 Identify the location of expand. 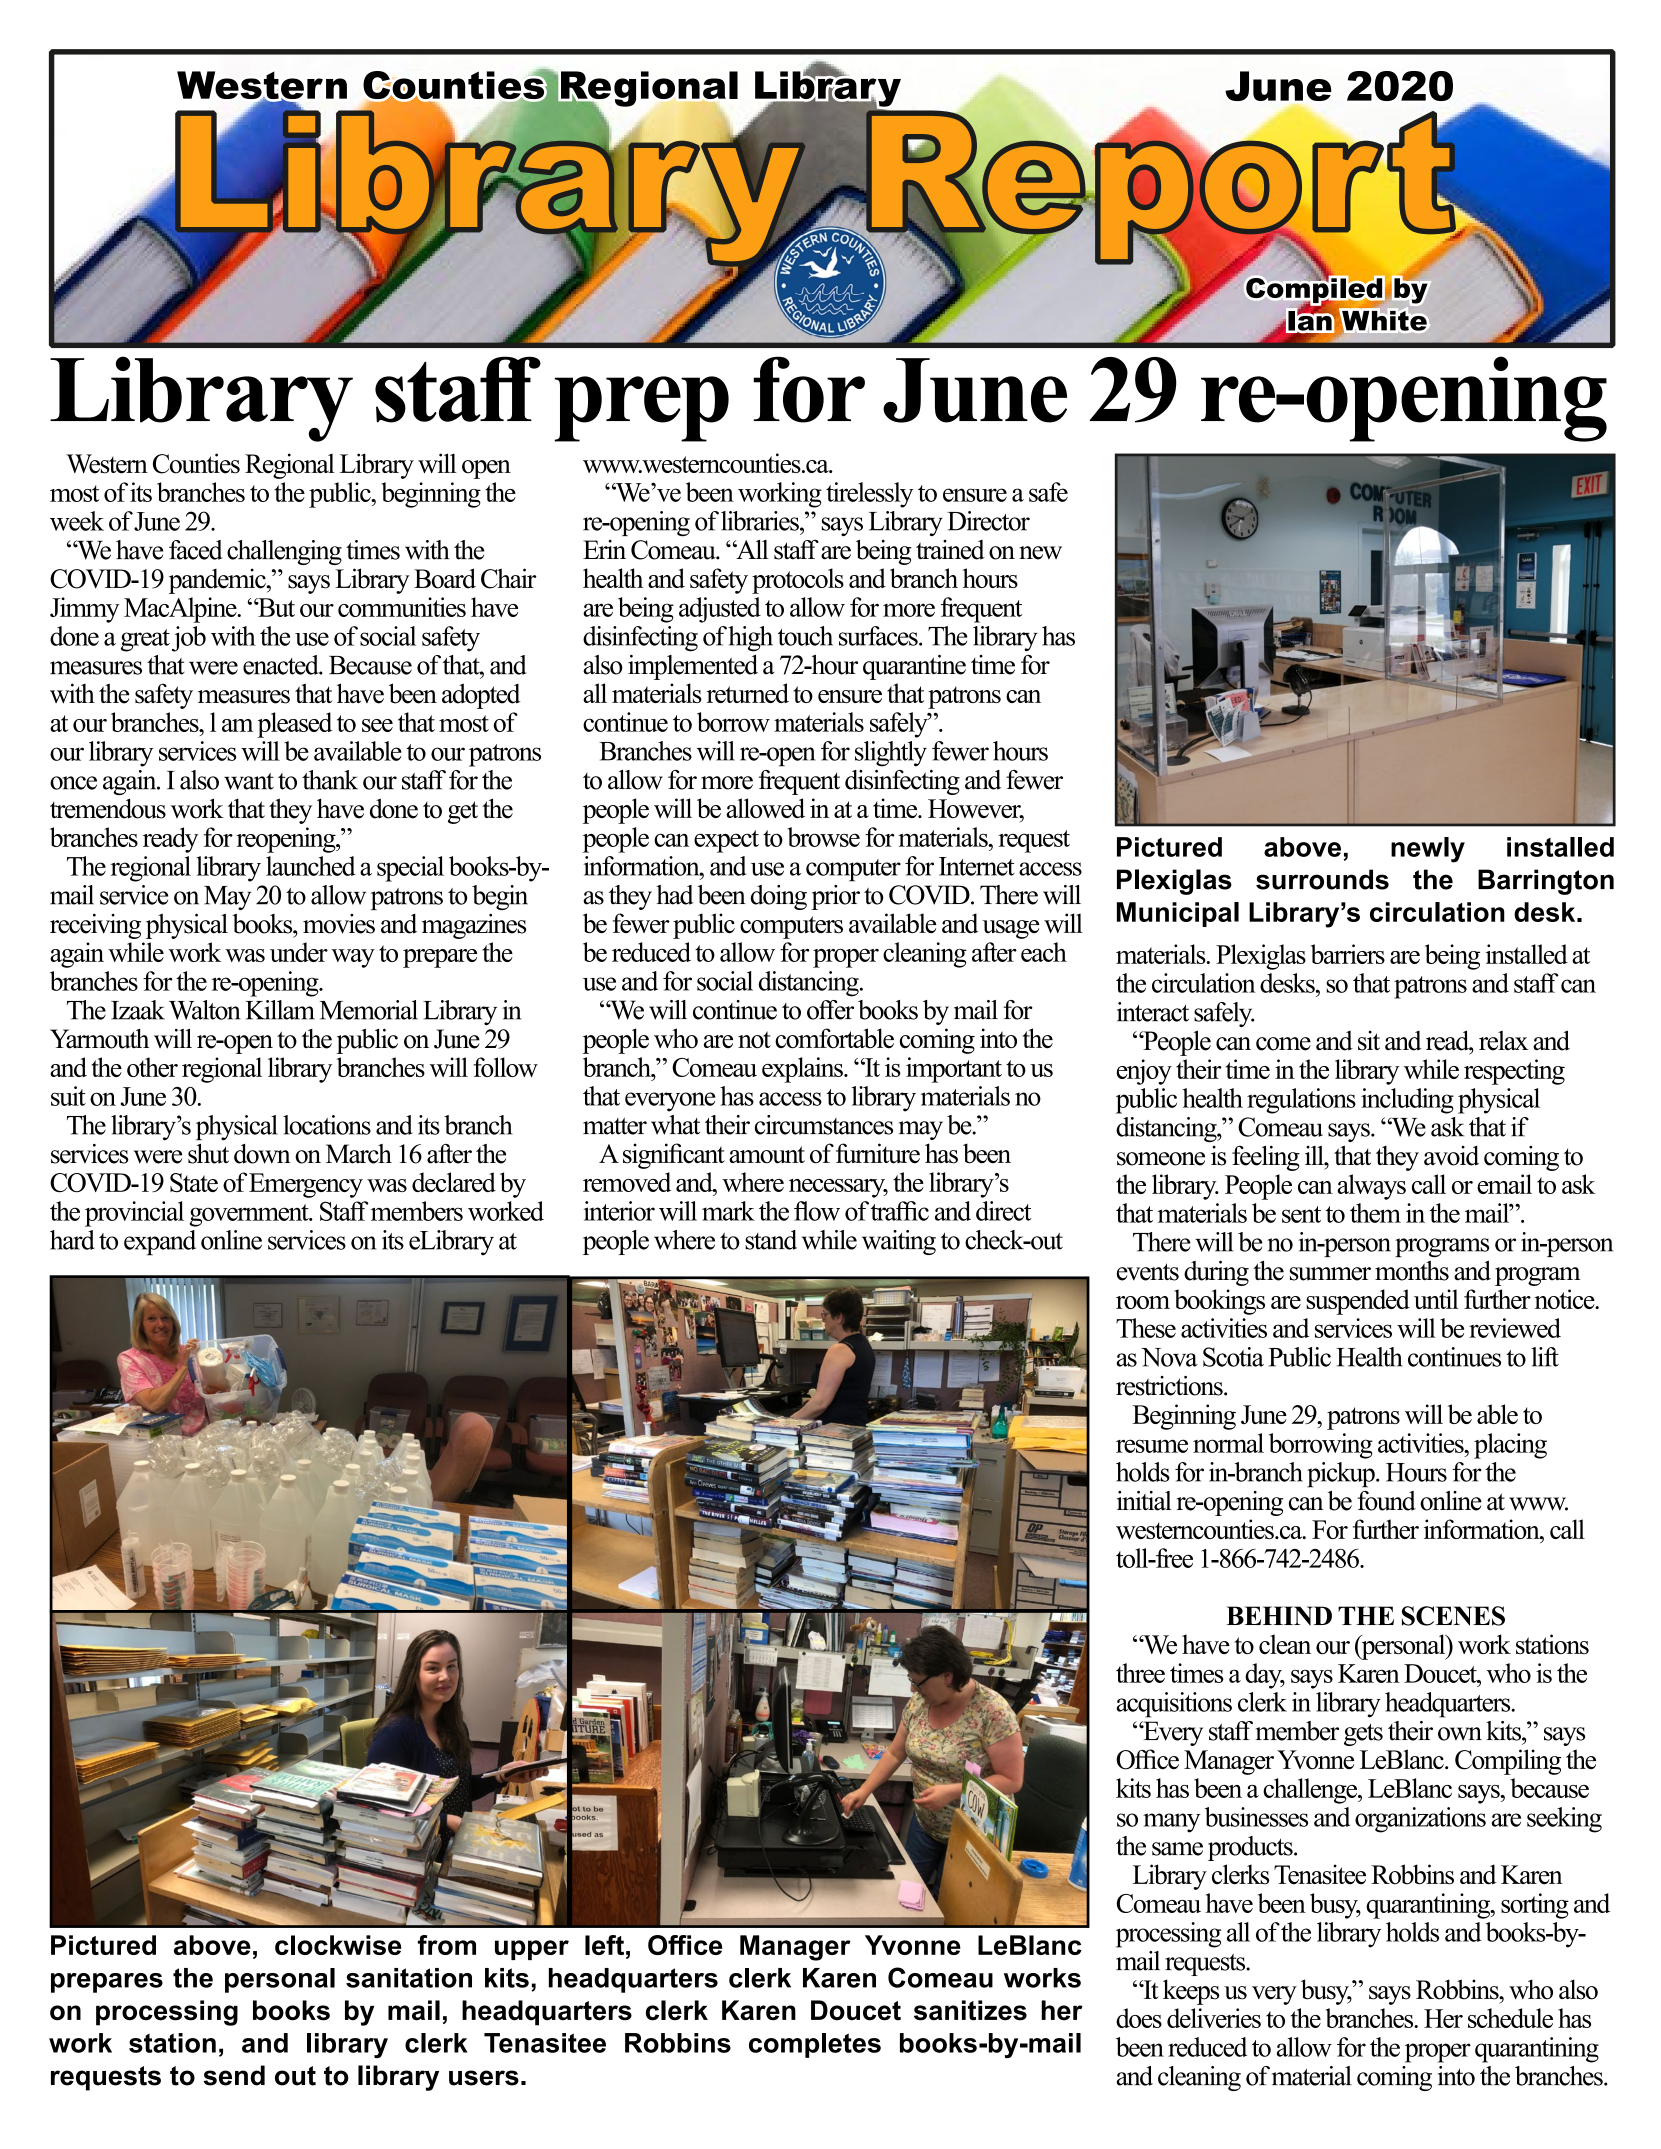
(160, 1243).
